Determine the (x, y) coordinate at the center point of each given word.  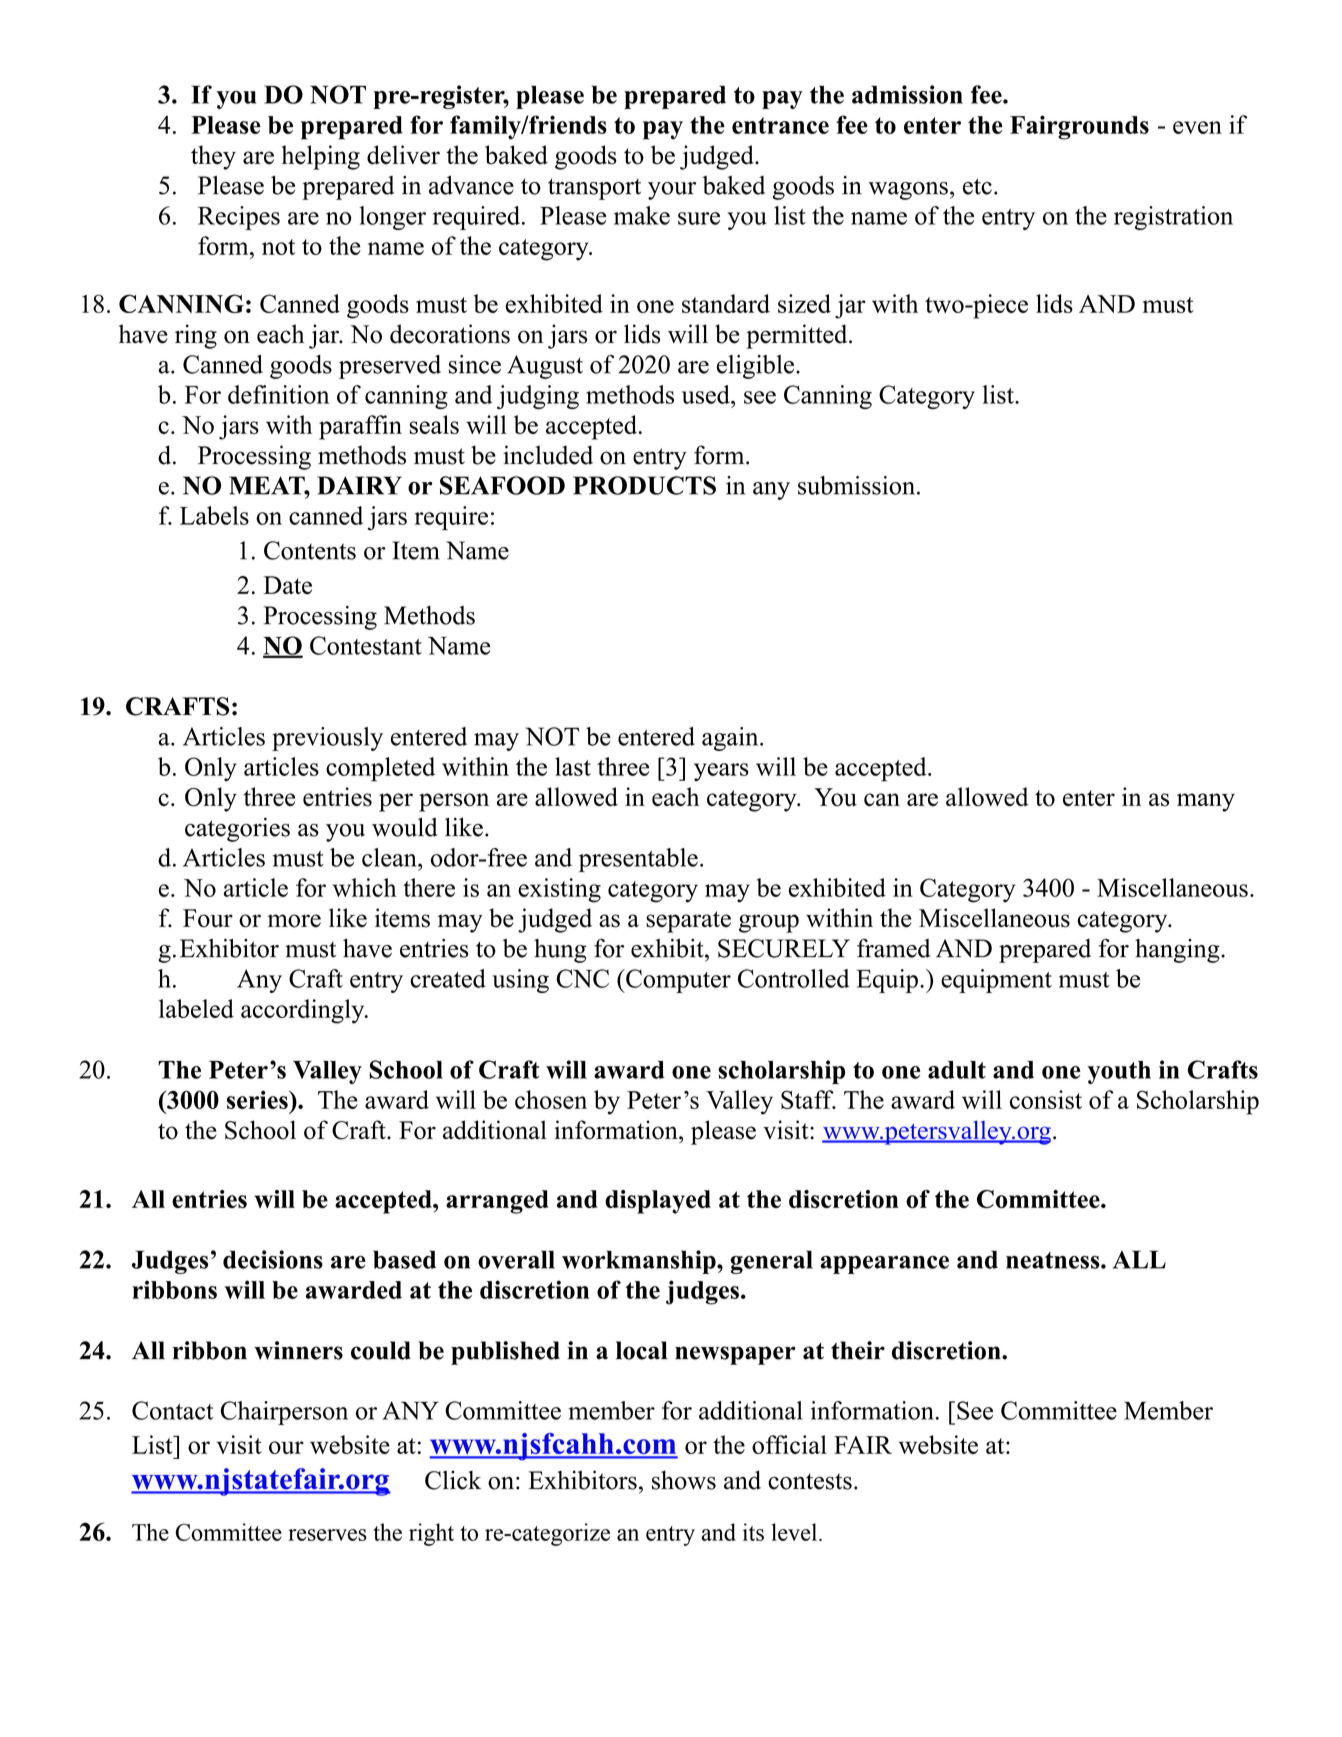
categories (237, 829)
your (672, 191)
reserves (327, 1535)
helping (321, 157)
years (721, 772)
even (1197, 127)
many (1206, 802)
